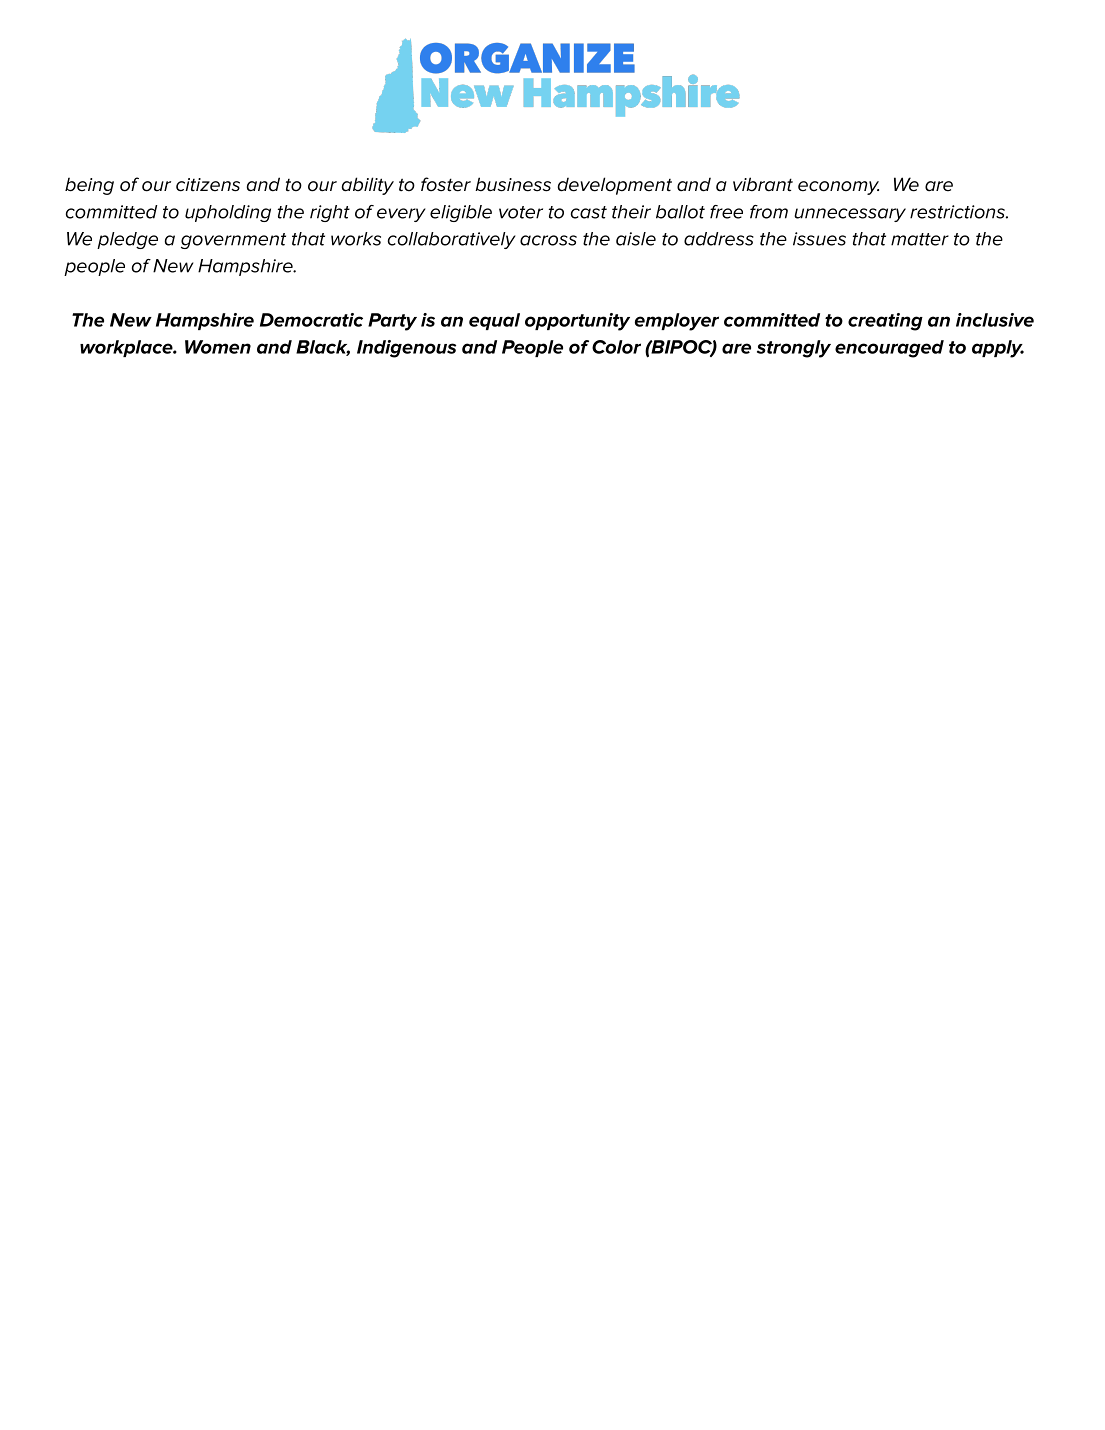  Describe the element at coordinates (311, 320) in the document. I see `Democratic` at that location.
